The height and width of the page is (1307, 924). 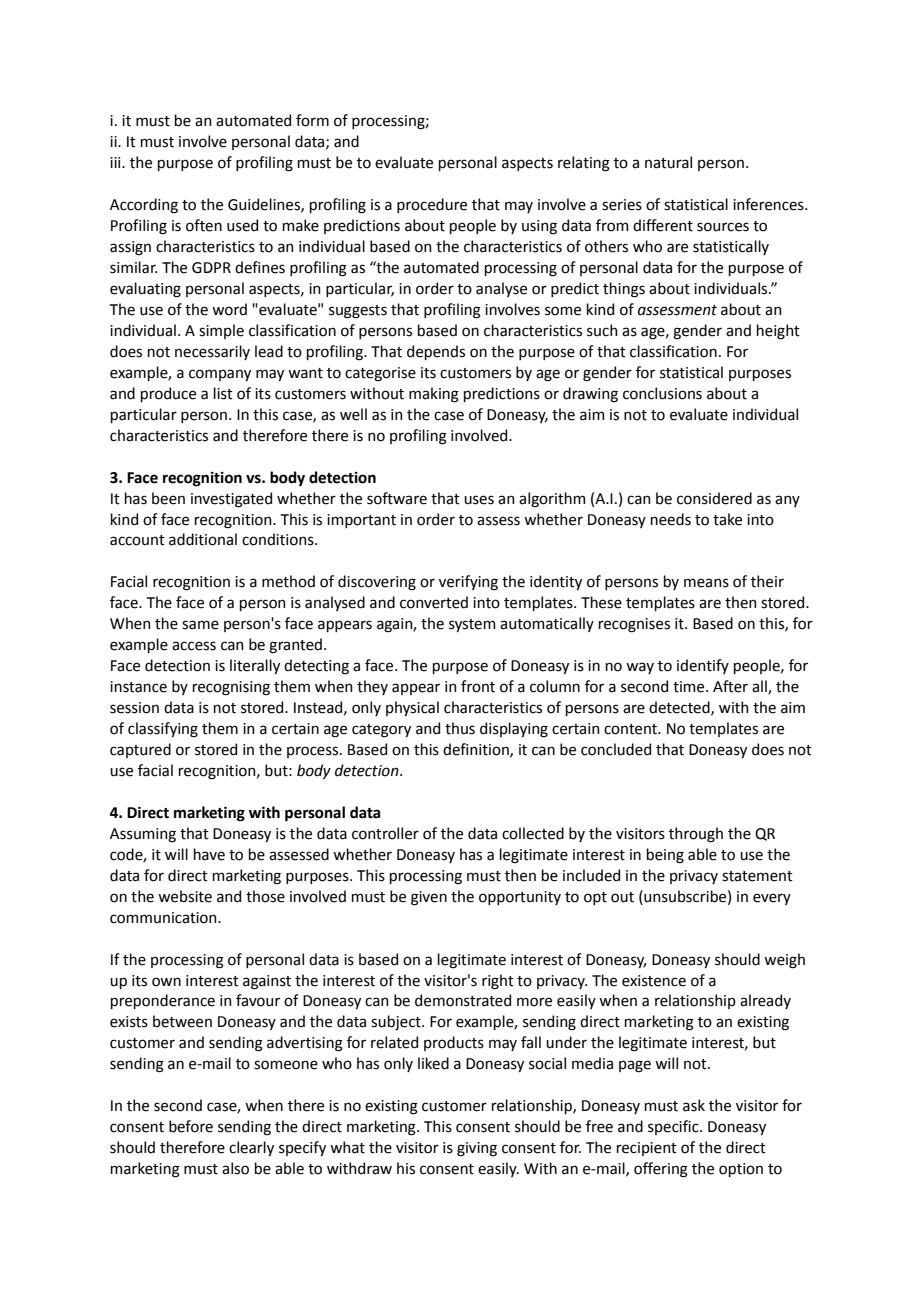 I want to click on procedure, so click(x=432, y=205).
